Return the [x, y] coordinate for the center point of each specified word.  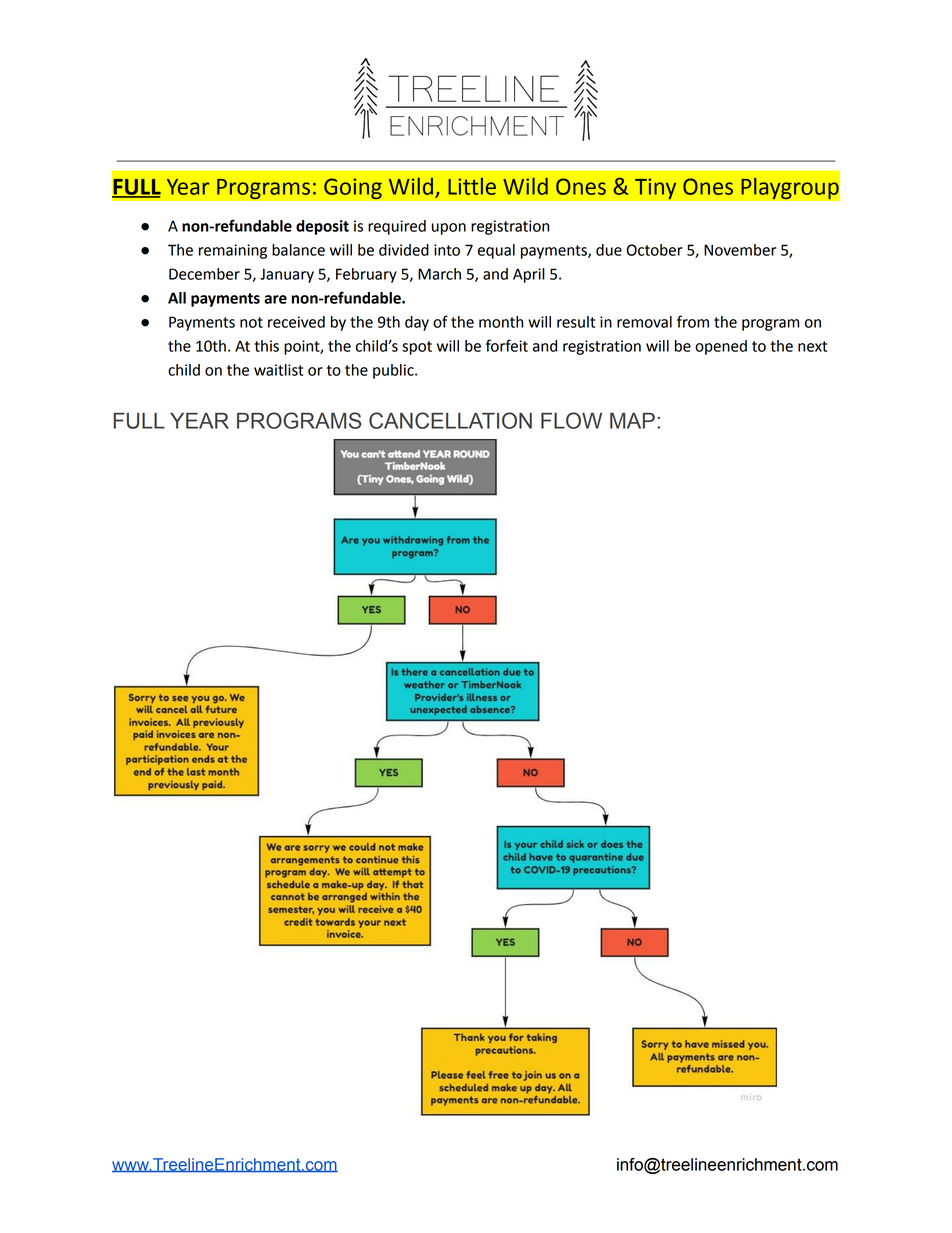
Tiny [656, 189]
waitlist [278, 370]
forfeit [507, 345]
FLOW [571, 420]
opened [721, 347]
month [501, 322]
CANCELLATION [450, 420]
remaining [233, 251]
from [693, 321]
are [275, 299]
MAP [632, 421]
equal [496, 251]
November [740, 250]
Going [353, 189]
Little [472, 186]
